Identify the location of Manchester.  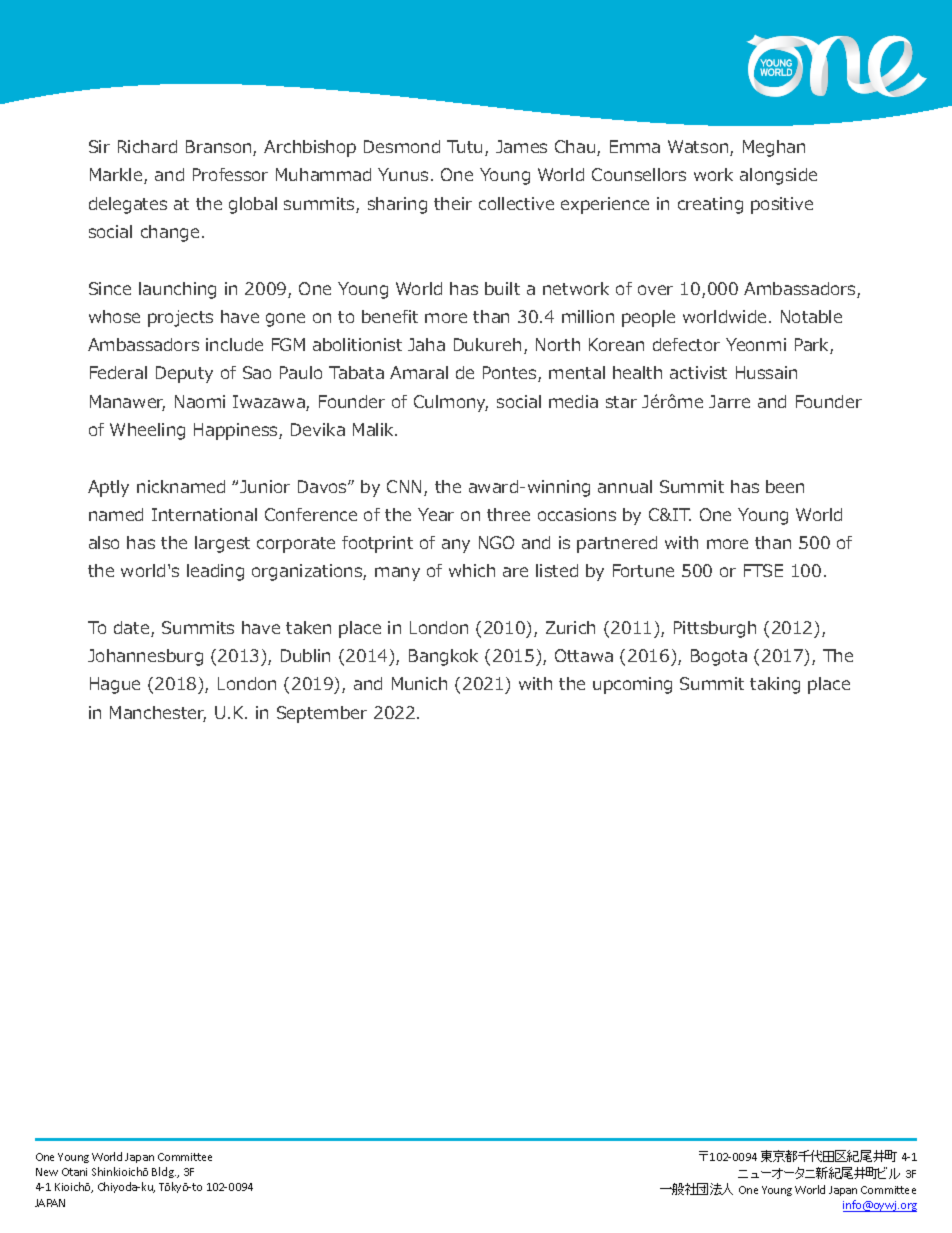
(158, 714).
